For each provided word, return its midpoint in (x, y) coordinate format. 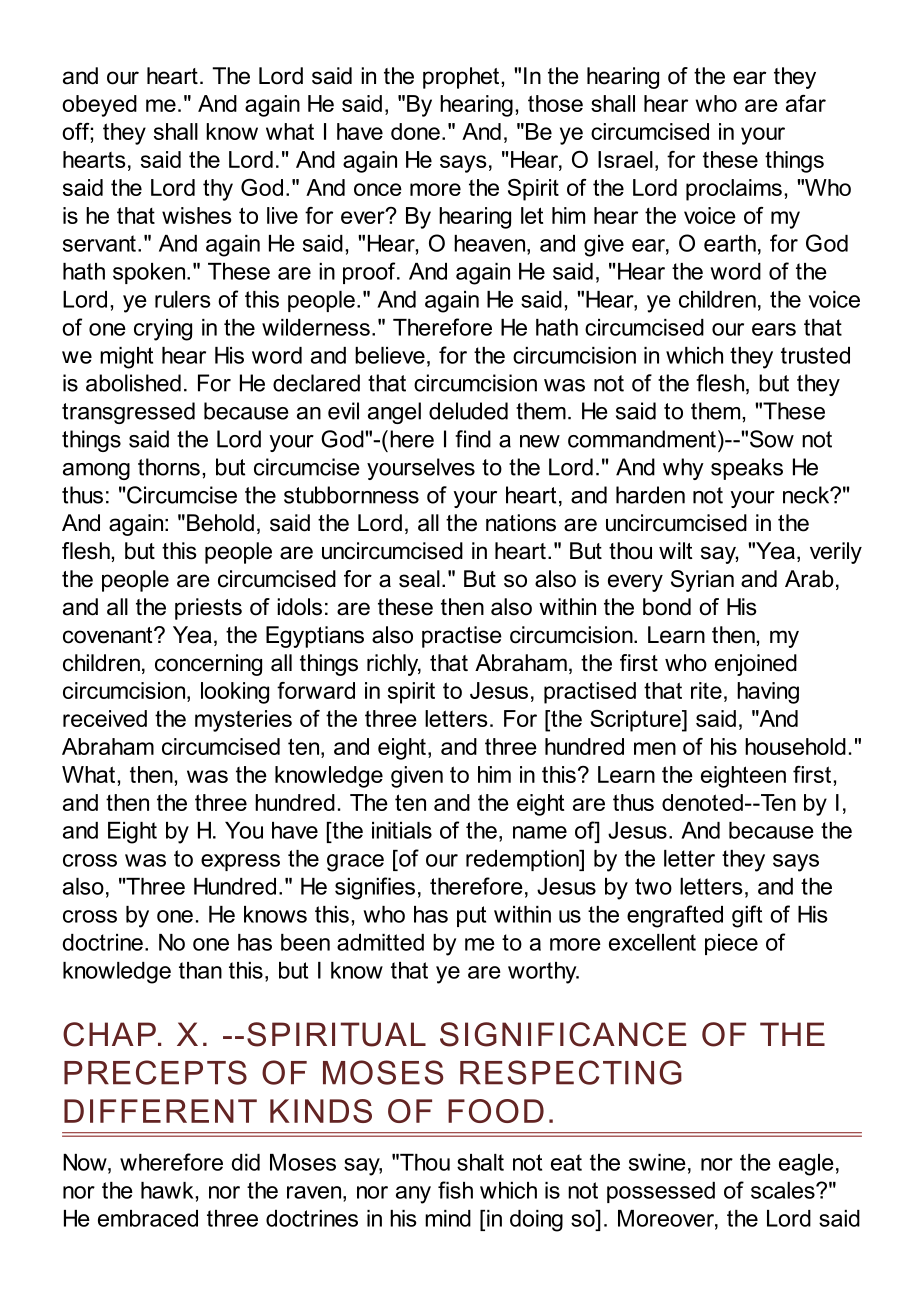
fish (455, 1190)
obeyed (99, 106)
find (473, 439)
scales (784, 1190)
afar (806, 103)
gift (747, 916)
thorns (169, 467)
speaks (747, 469)
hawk (167, 1190)
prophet (461, 78)
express (240, 862)
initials (402, 830)
